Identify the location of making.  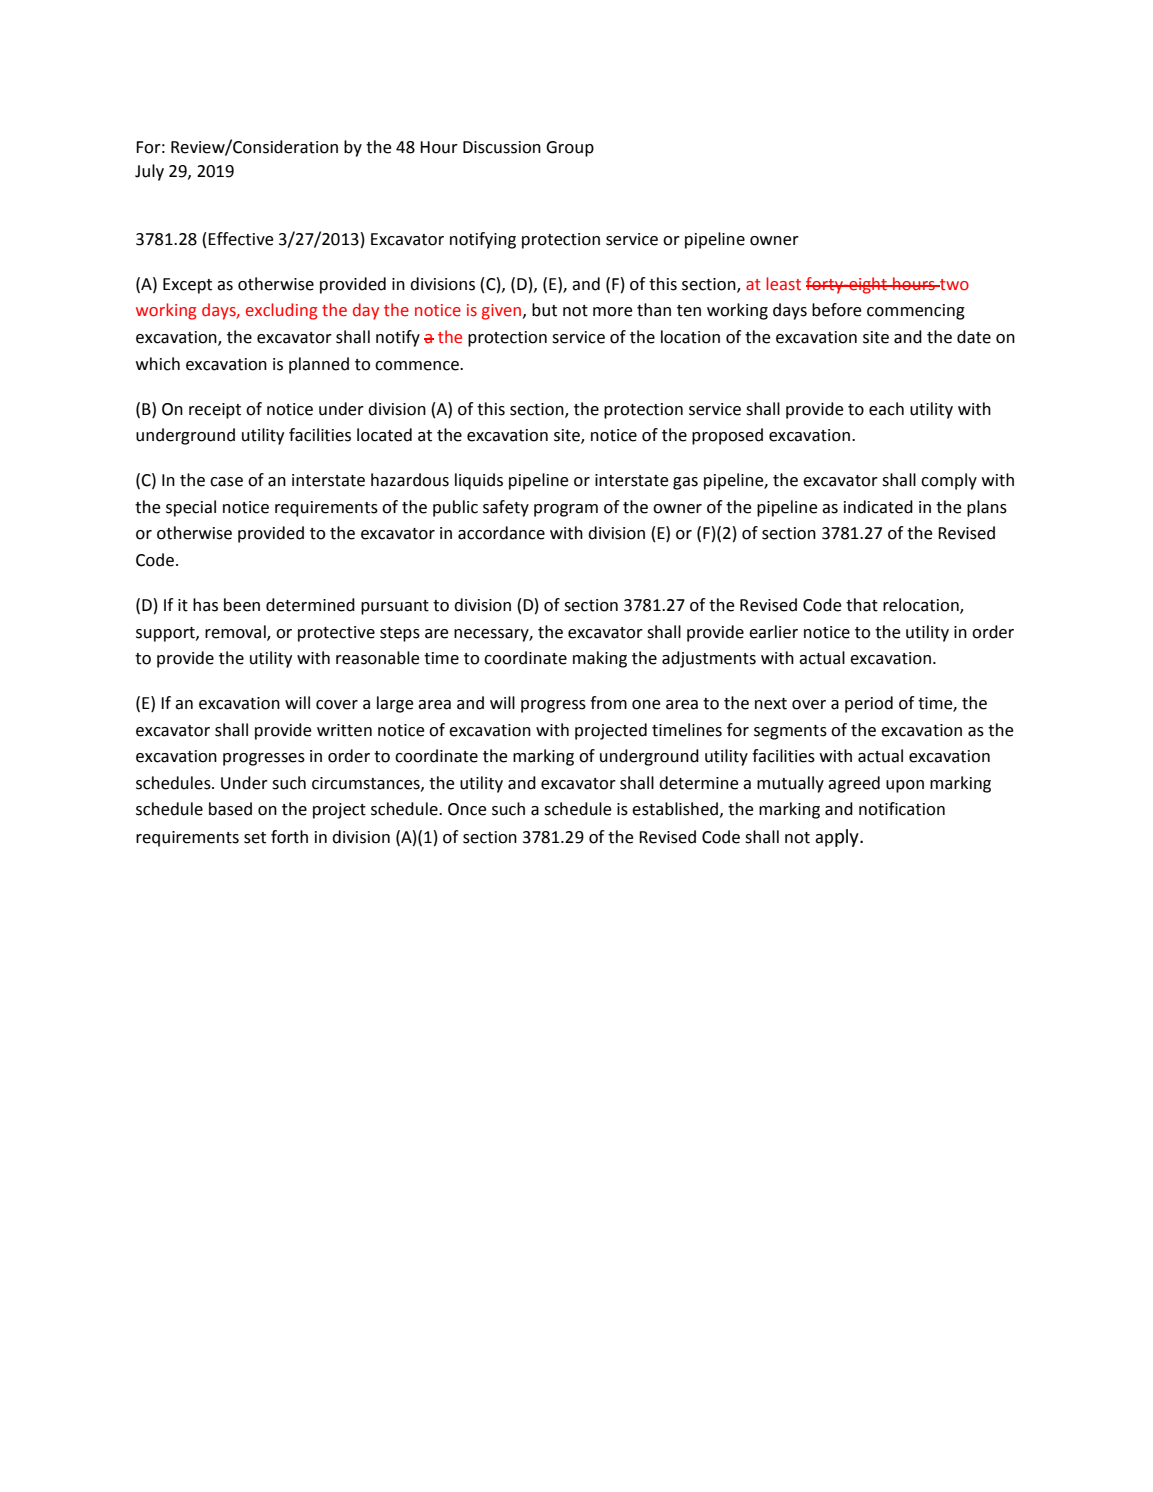
(600, 659).
